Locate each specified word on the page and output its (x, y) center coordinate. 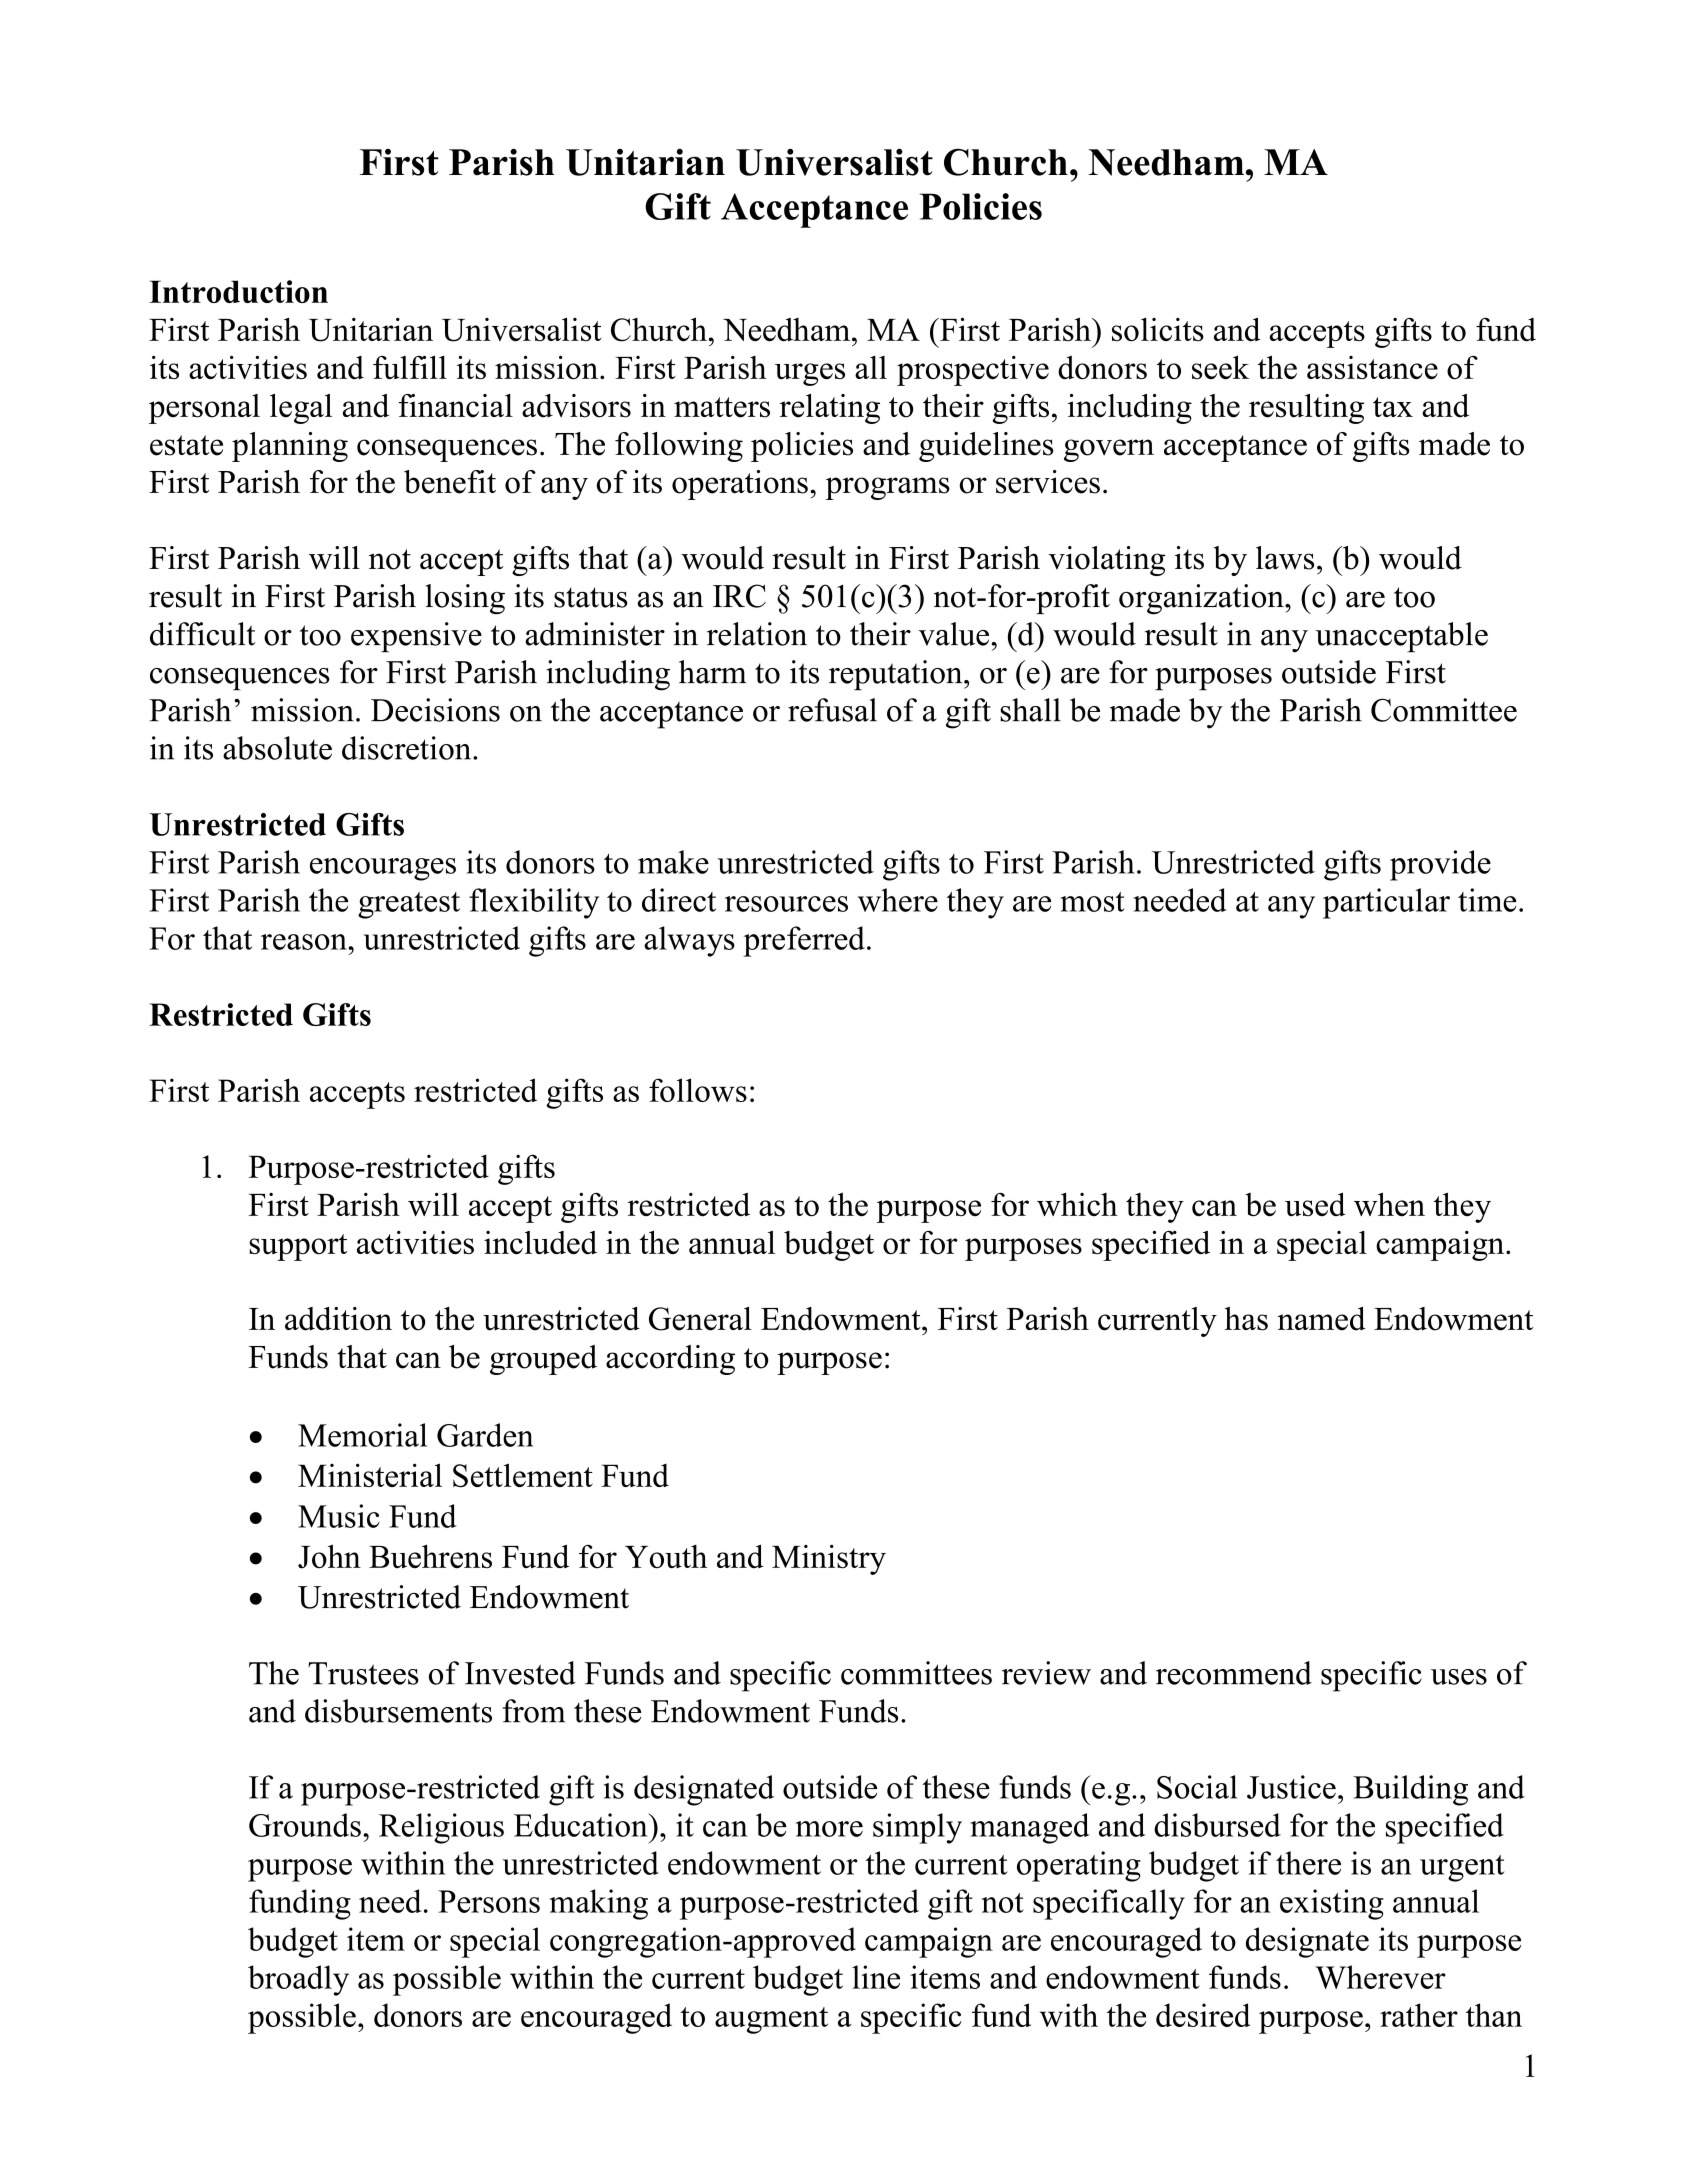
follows (698, 1090)
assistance (1372, 368)
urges (810, 374)
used (1315, 1204)
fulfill (410, 367)
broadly (298, 1980)
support (298, 1247)
